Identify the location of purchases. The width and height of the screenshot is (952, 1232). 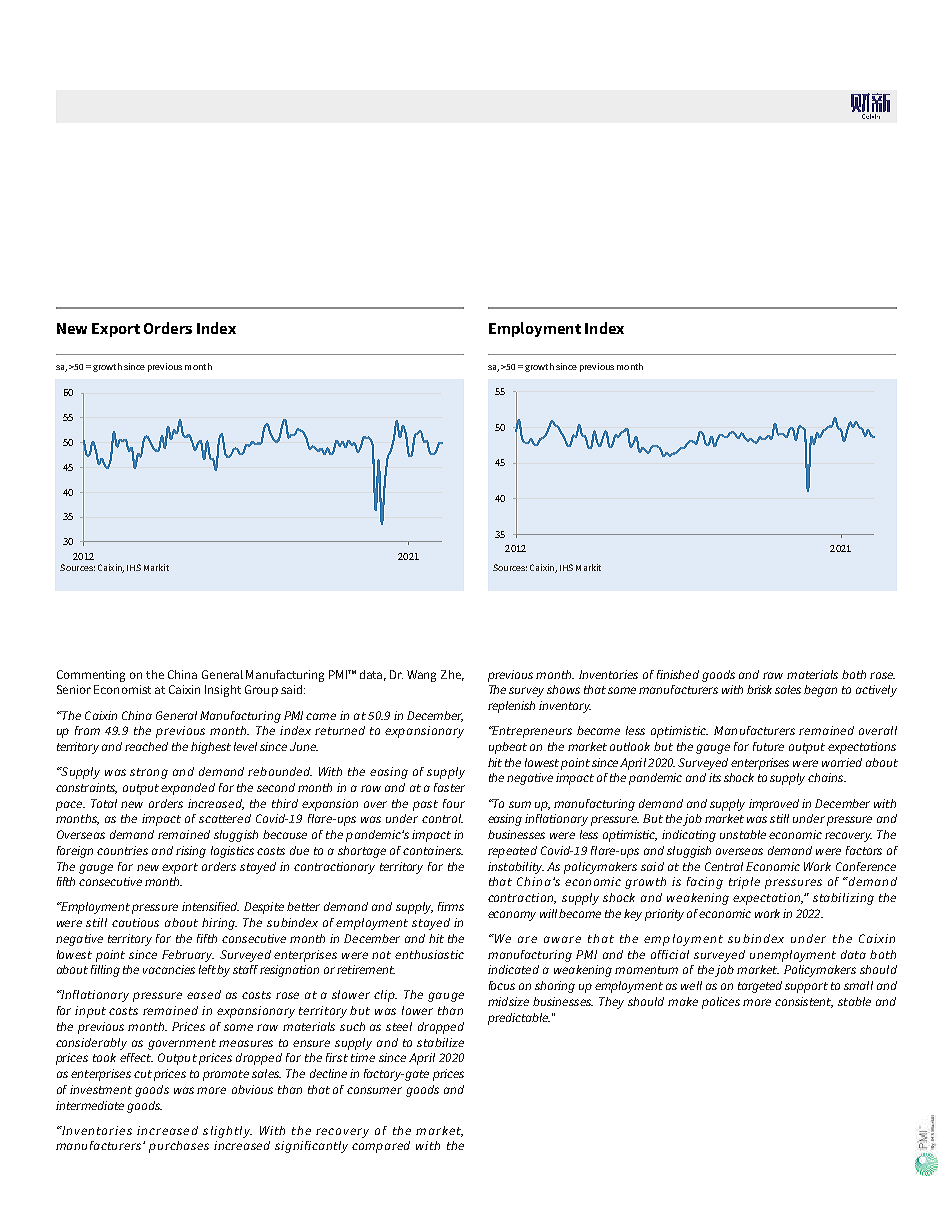
(179, 1147).
